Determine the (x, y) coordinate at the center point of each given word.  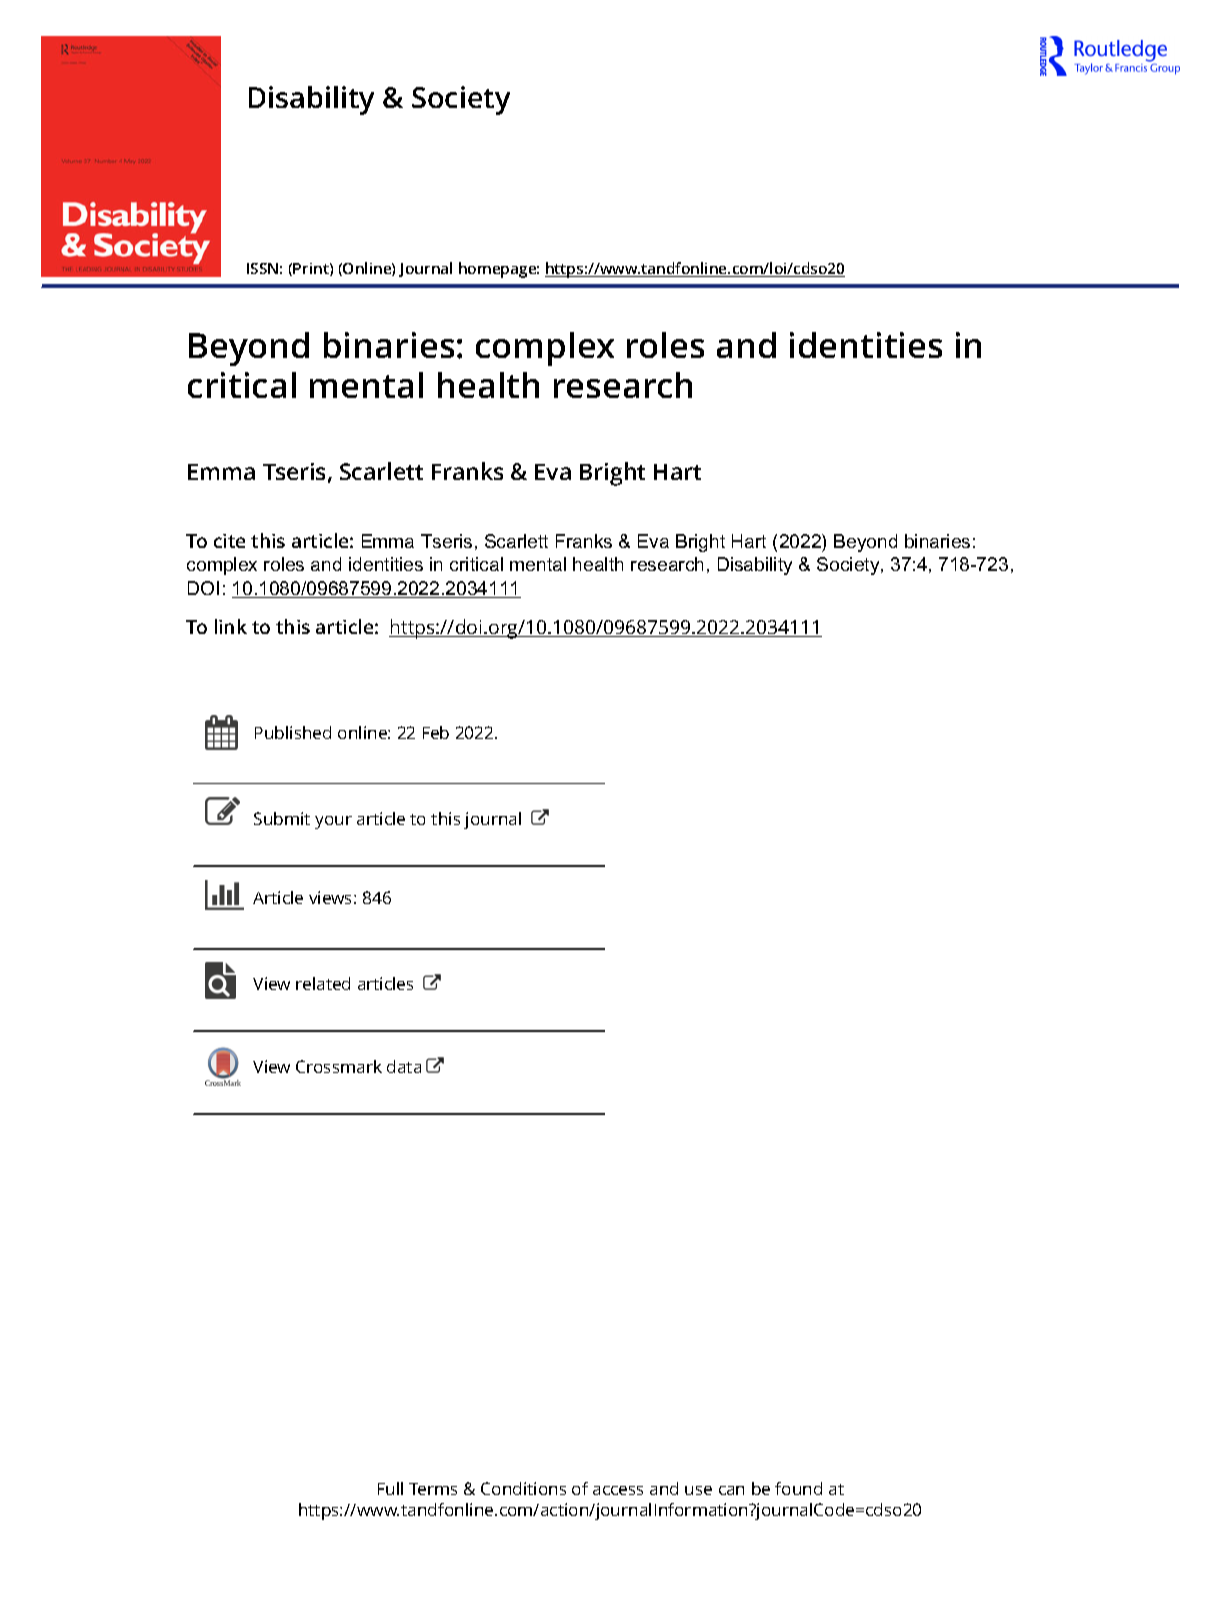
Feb (436, 732)
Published (293, 732)
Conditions (523, 1488)
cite (229, 541)
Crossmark (339, 1066)
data (404, 1066)
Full (390, 1488)
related (323, 983)
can (731, 1490)
